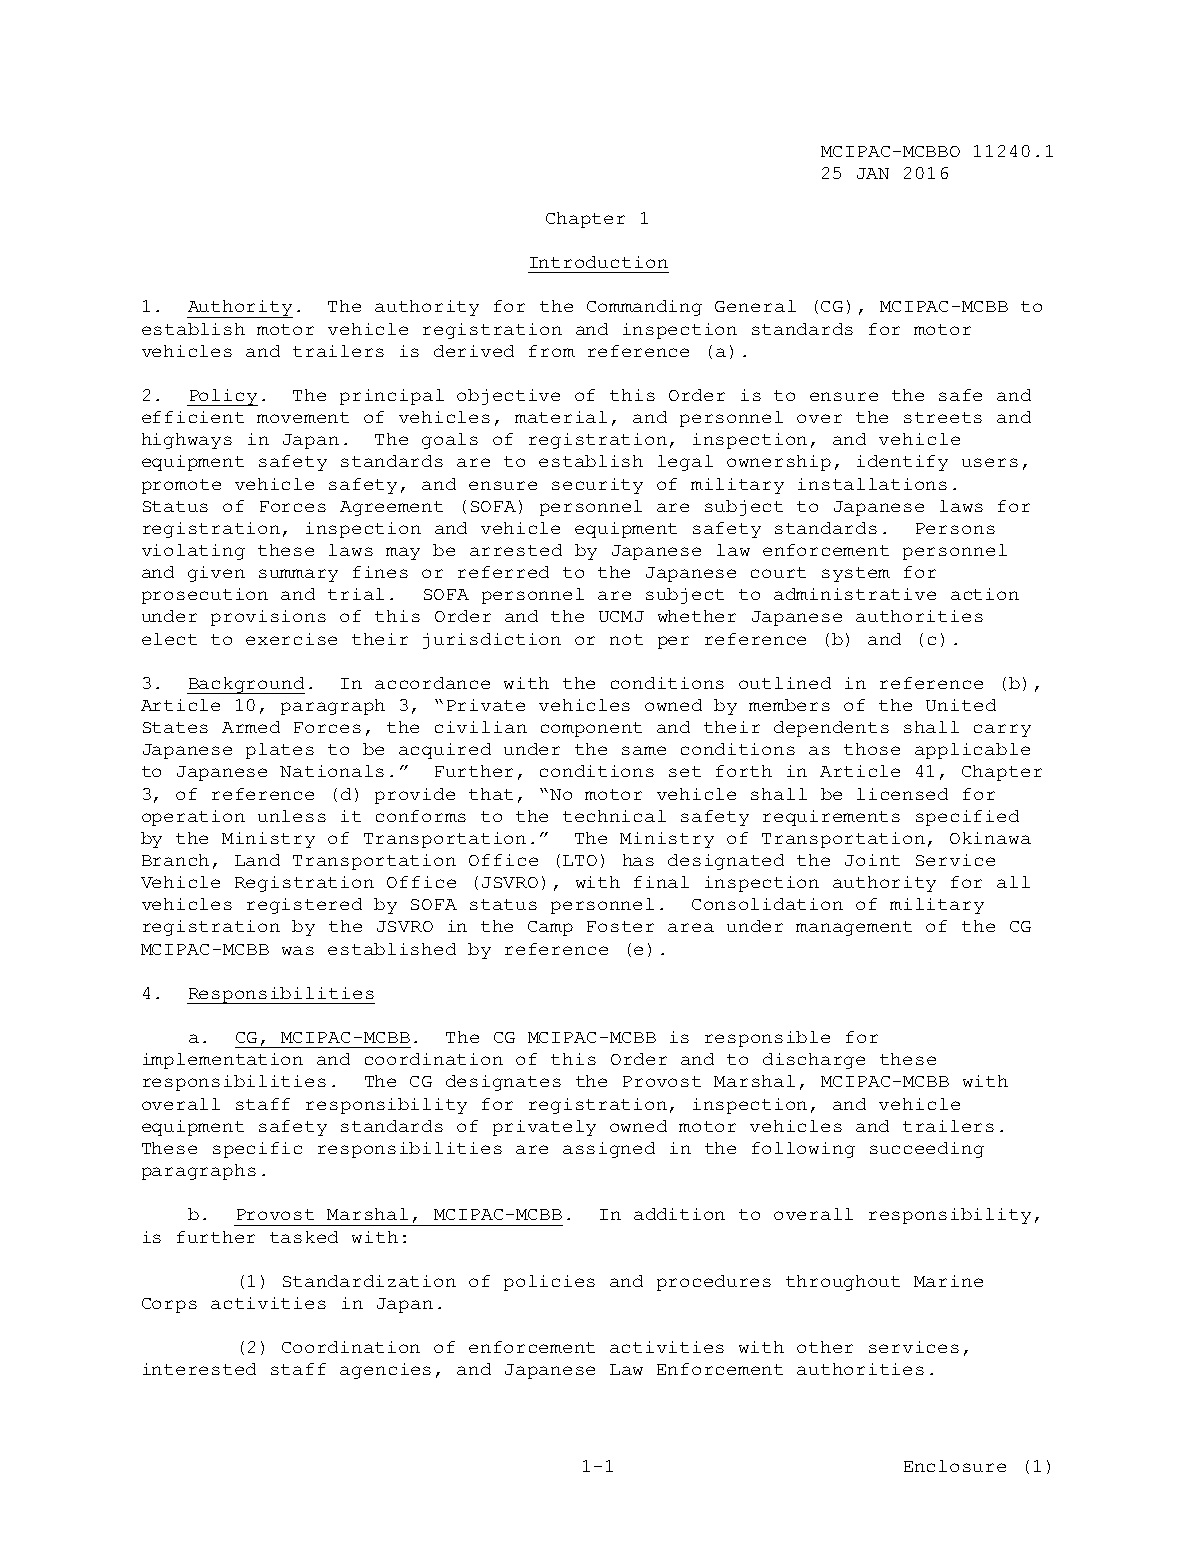  Describe the element at coordinates (199, 1369) in the image. I see `interested` at that location.
